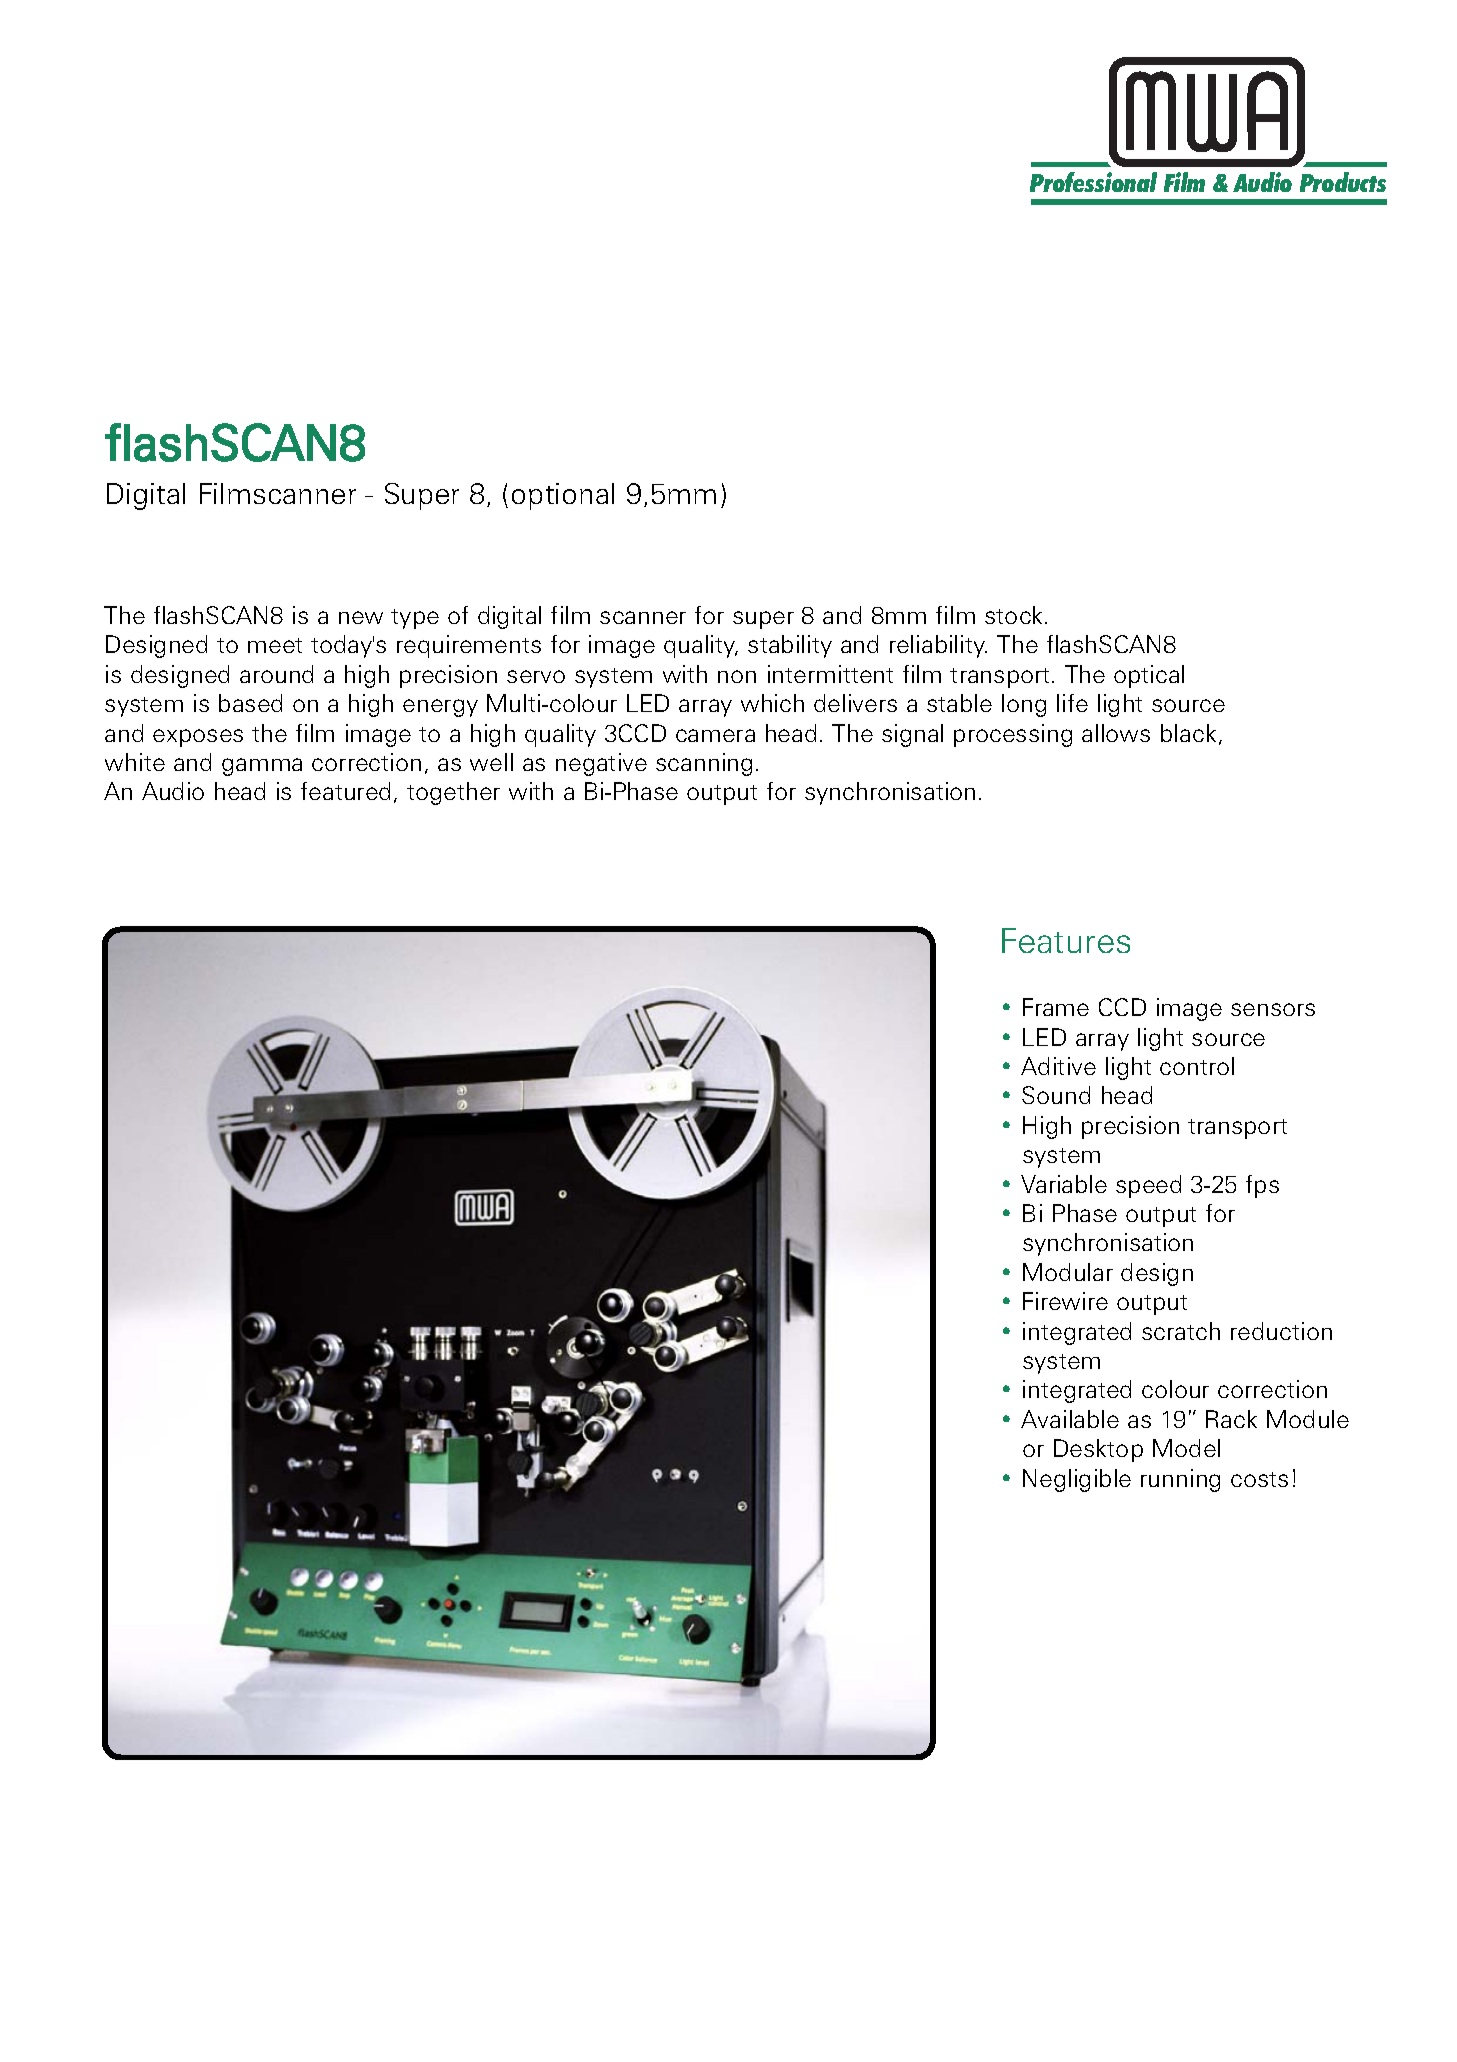 The height and width of the screenshot is (2062, 1457). I want to click on Products, so click(1343, 182).
